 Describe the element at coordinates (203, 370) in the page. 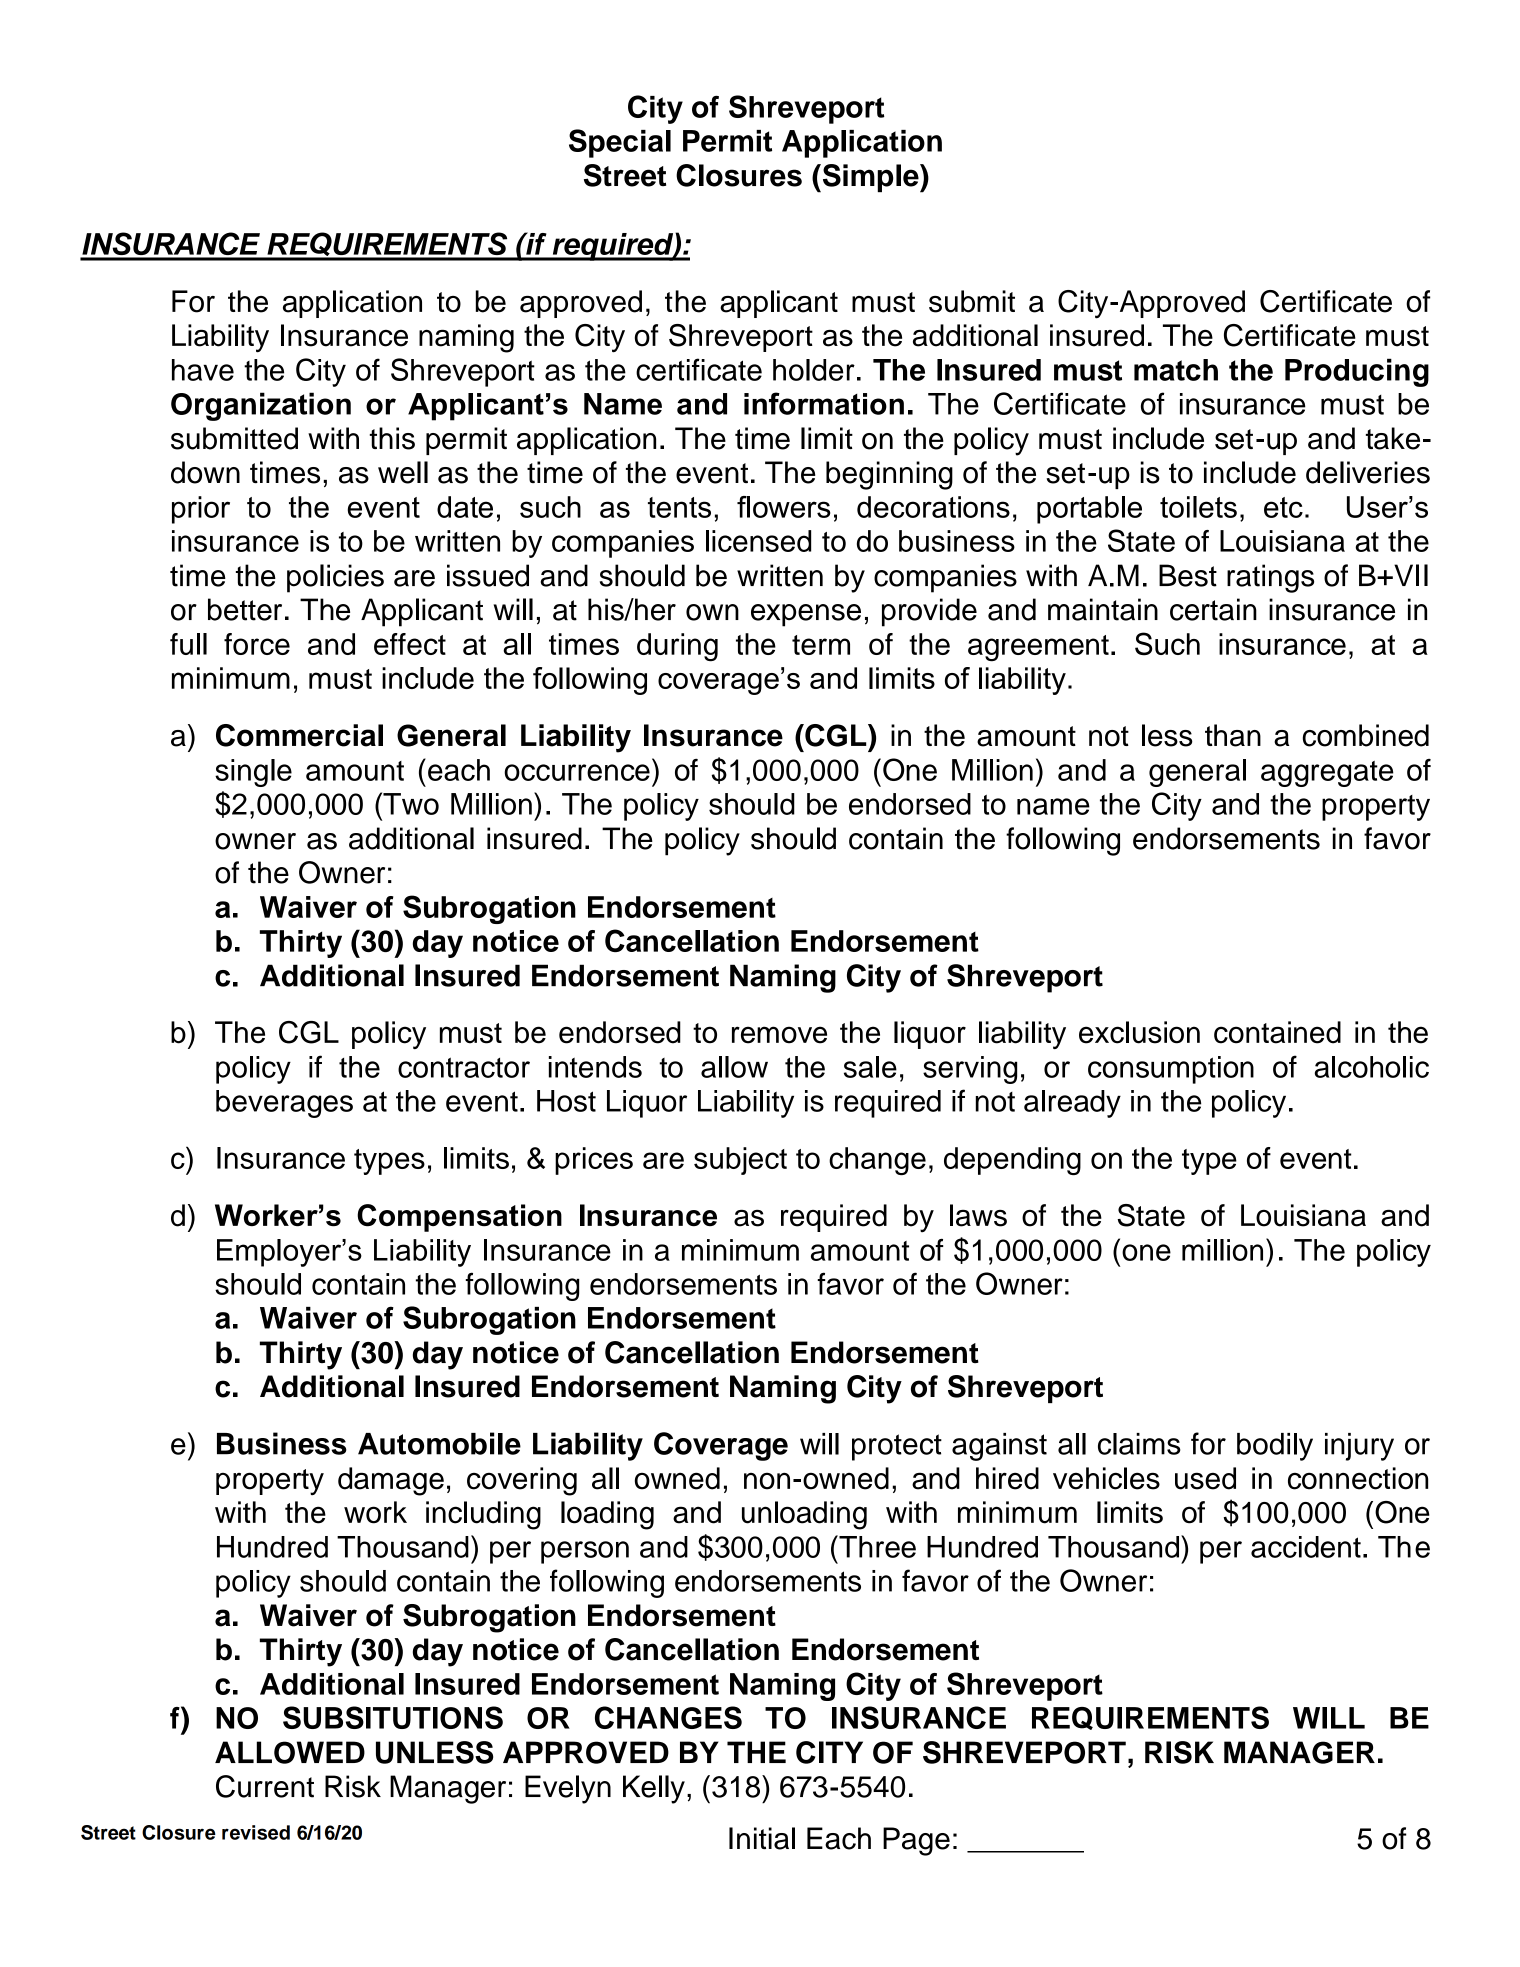

I see `have` at that location.
